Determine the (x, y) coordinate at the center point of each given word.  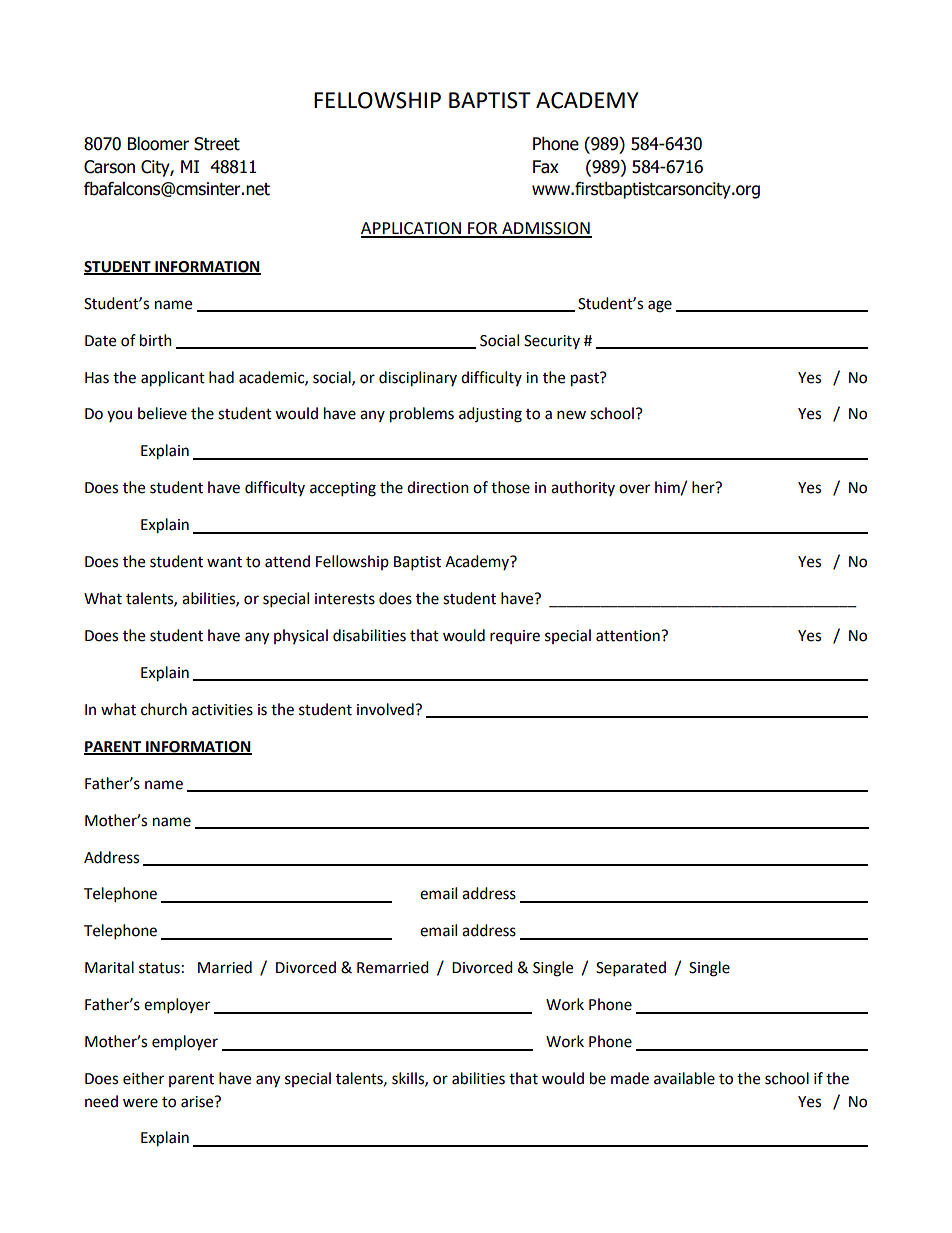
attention (629, 636)
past (586, 379)
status (159, 968)
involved (386, 709)
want (224, 562)
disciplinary (418, 379)
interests (345, 599)
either (143, 1078)
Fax (546, 167)
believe (162, 413)
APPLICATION (412, 229)
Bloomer (158, 144)
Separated (631, 969)
